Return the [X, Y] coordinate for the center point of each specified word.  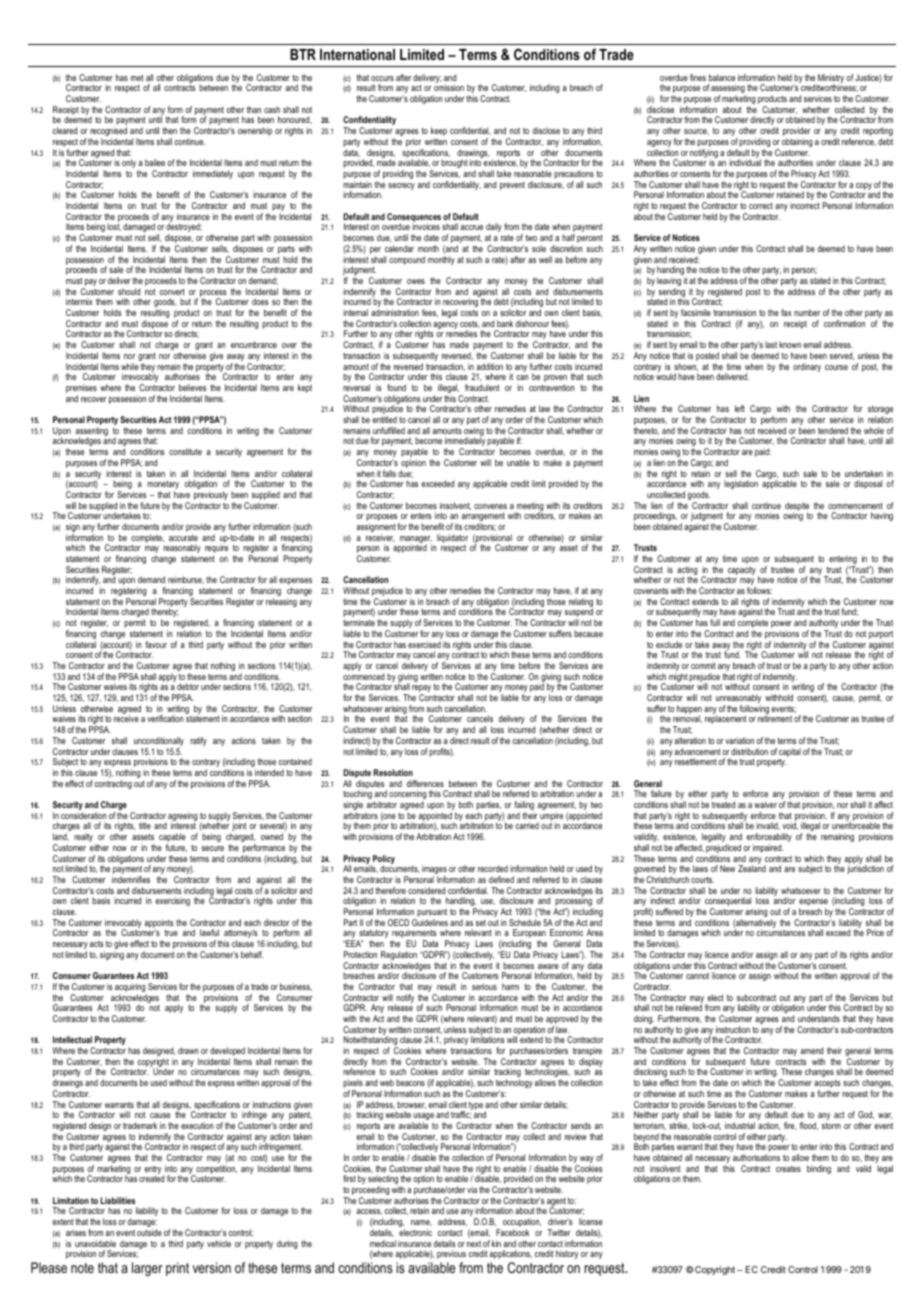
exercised [424, 644]
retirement [775, 718]
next [474, 1244]
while [130, 366]
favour [156, 644]
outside [149, 1232]
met [137, 78]
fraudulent [482, 387]
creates [788, 1169]
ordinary [807, 367]
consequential [729, 903]
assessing [729, 90]
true [171, 933]
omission [449, 87]
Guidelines [430, 922]
